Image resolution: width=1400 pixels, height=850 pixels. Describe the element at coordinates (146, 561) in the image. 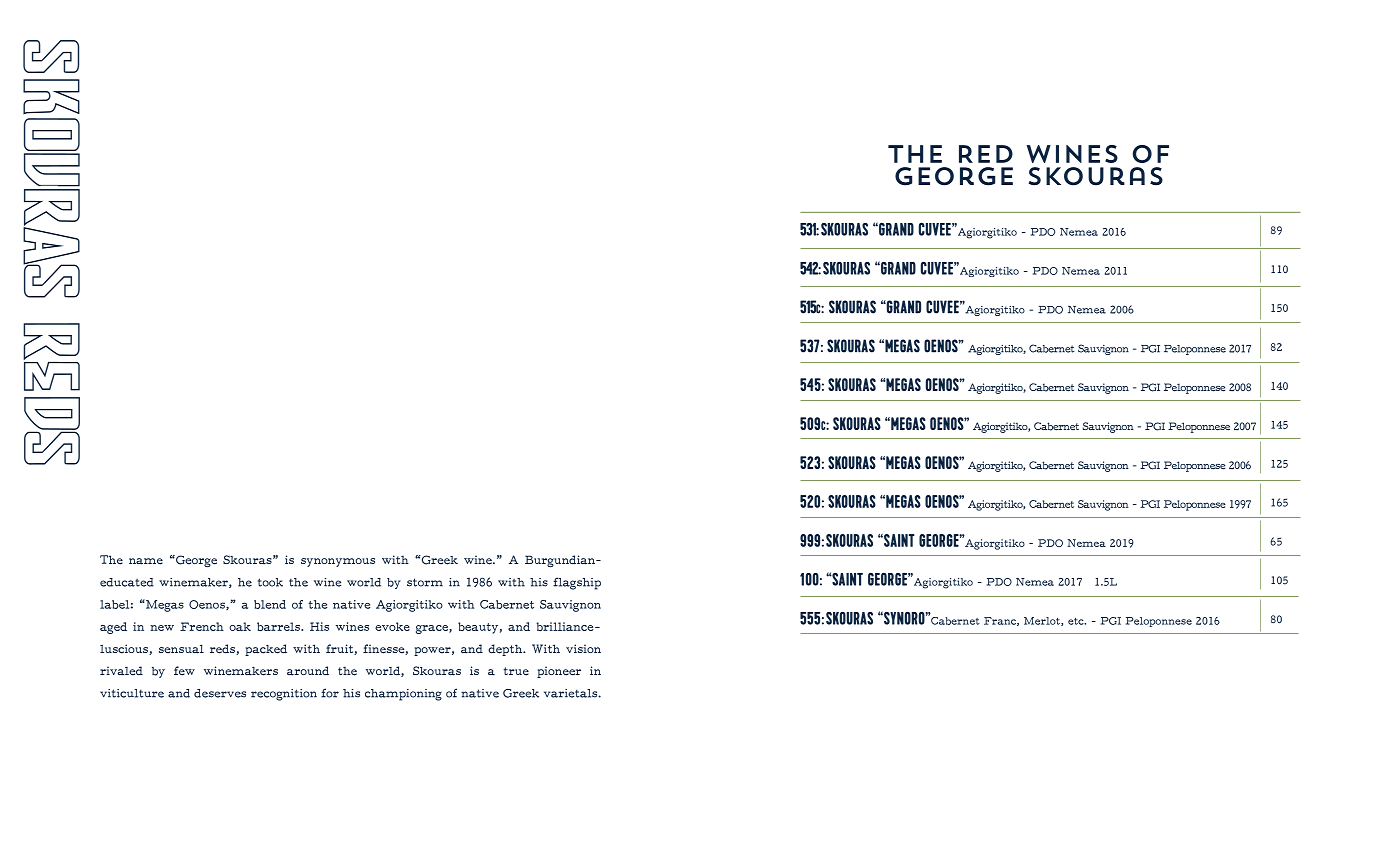

I see `name` at that location.
